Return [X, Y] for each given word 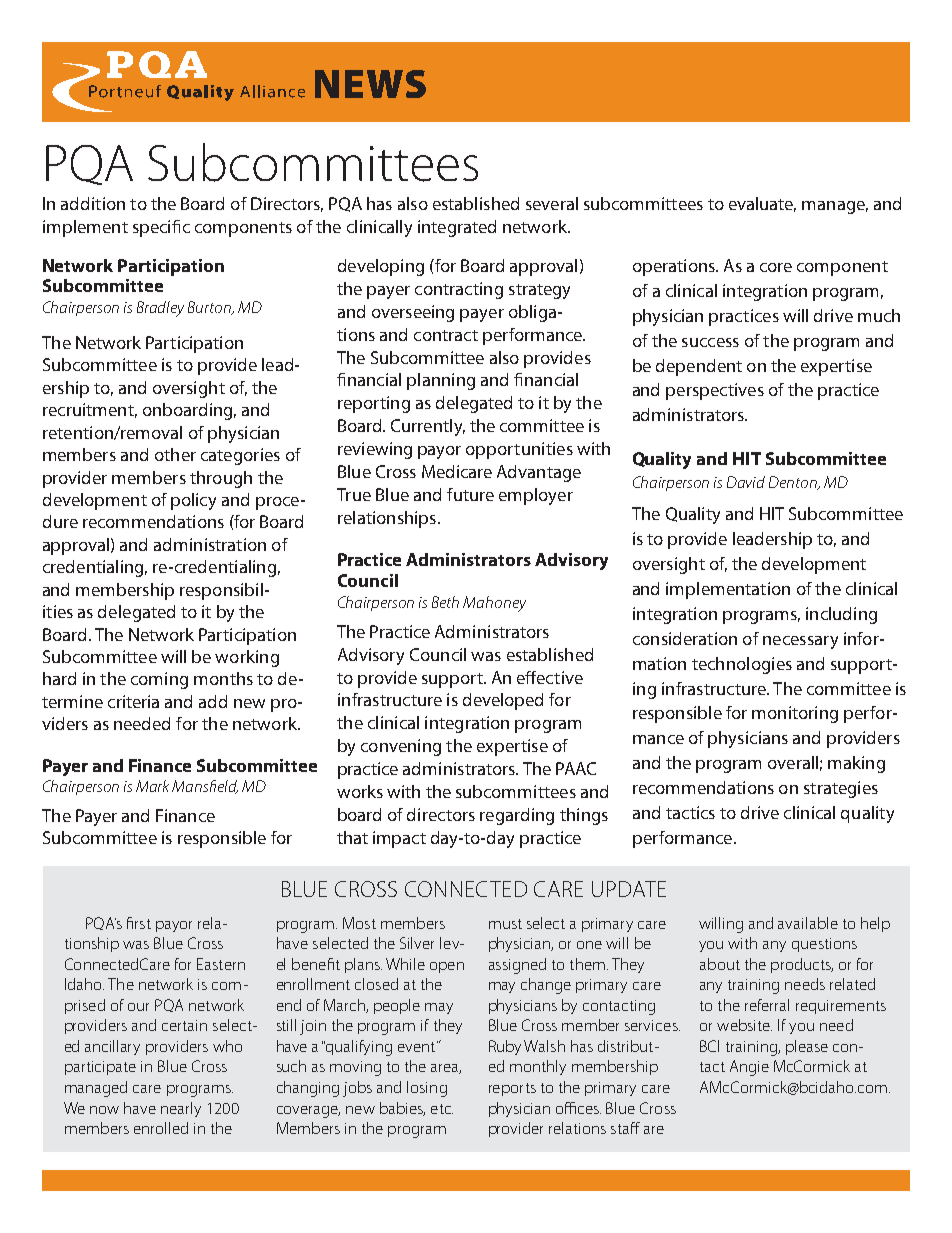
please [807, 1047]
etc [442, 1109]
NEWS [370, 84]
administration [210, 544]
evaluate [762, 204]
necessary [800, 642]
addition [93, 203]
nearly [181, 1109]
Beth [445, 602]
